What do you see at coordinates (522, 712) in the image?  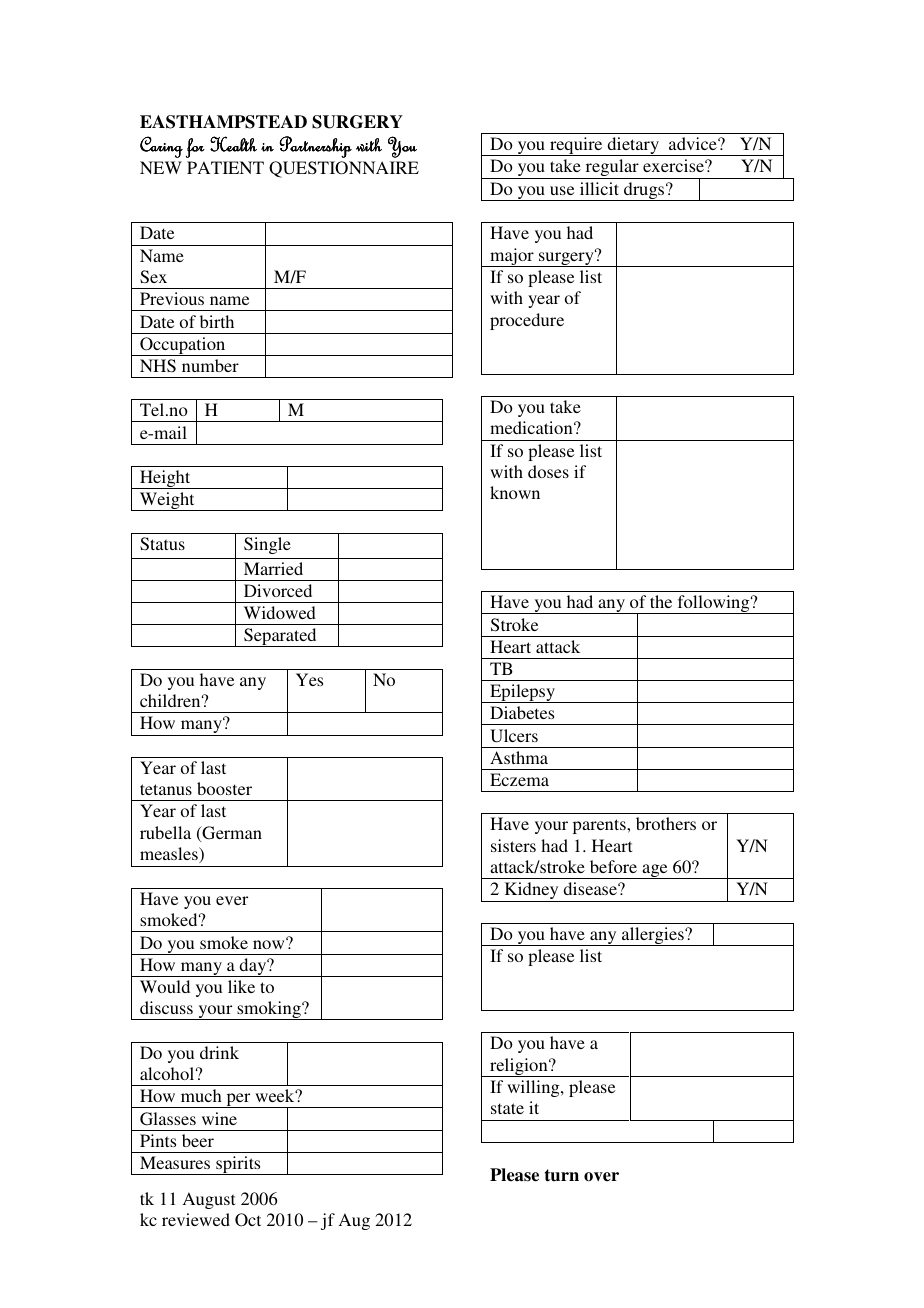 I see `Diabetes` at bounding box center [522, 712].
